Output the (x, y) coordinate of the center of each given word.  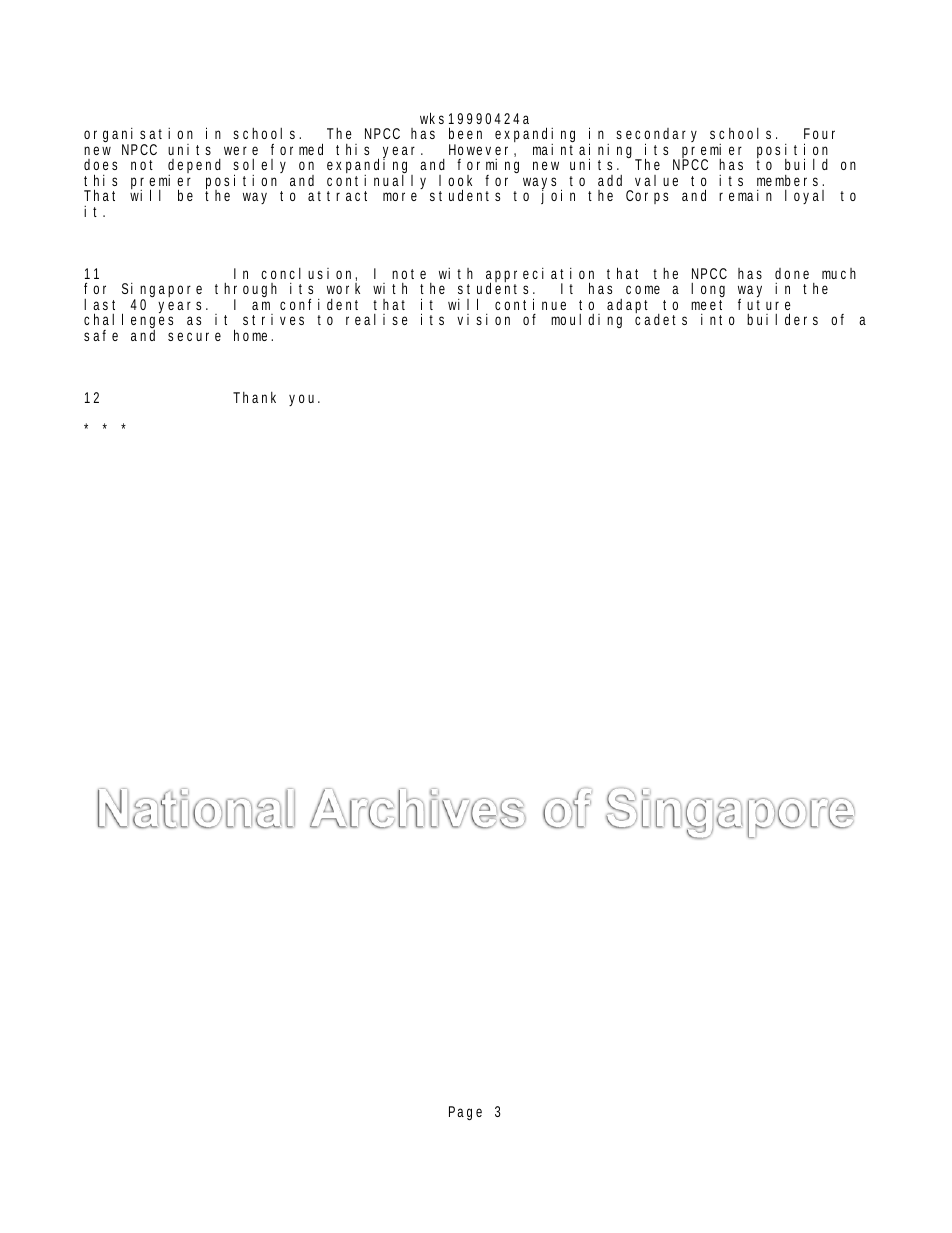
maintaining (585, 152)
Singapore (162, 292)
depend (194, 167)
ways (542, 184)
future (764, 304)
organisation (141, 137)
